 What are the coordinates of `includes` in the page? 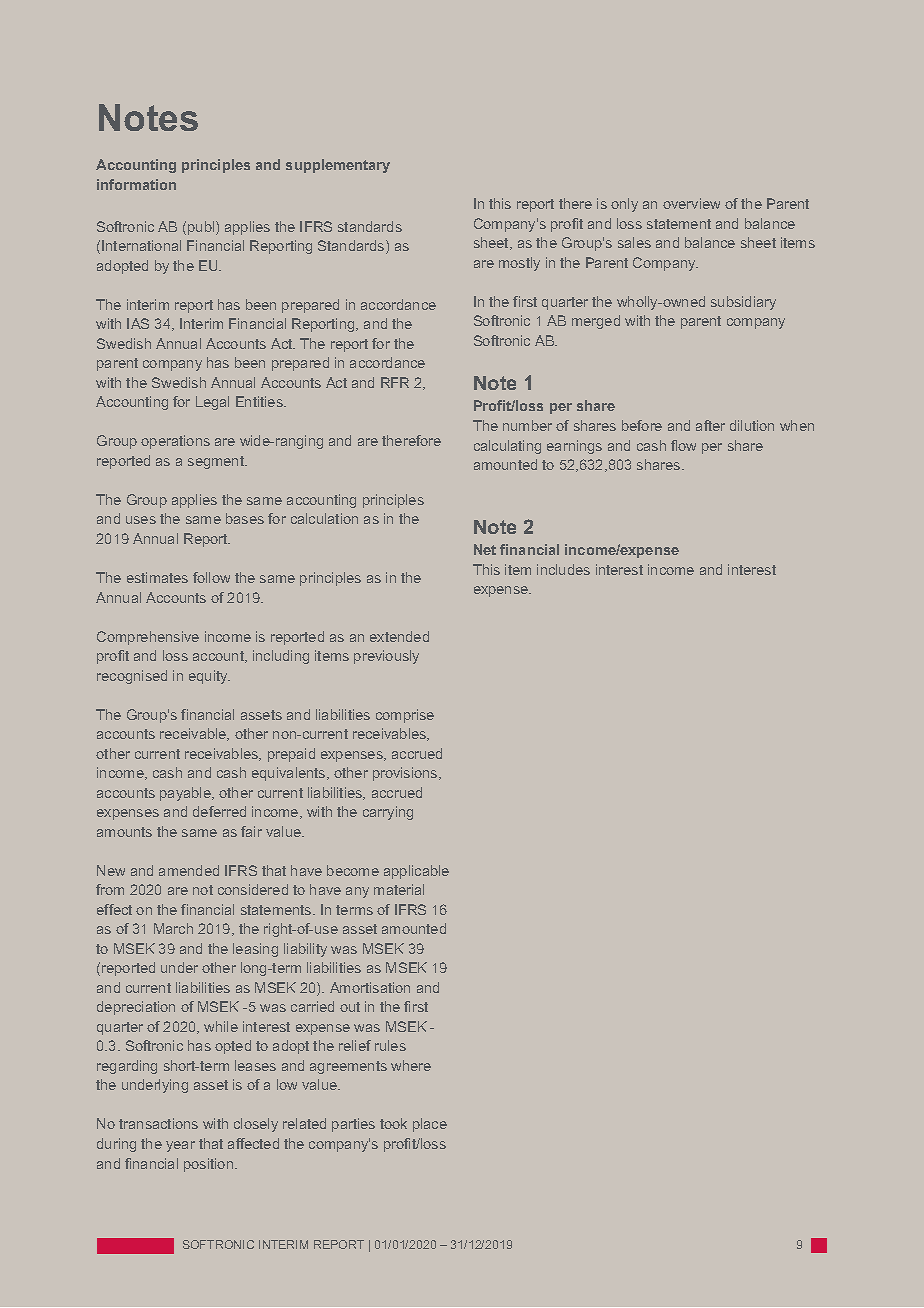 It's located at (563, 569).
